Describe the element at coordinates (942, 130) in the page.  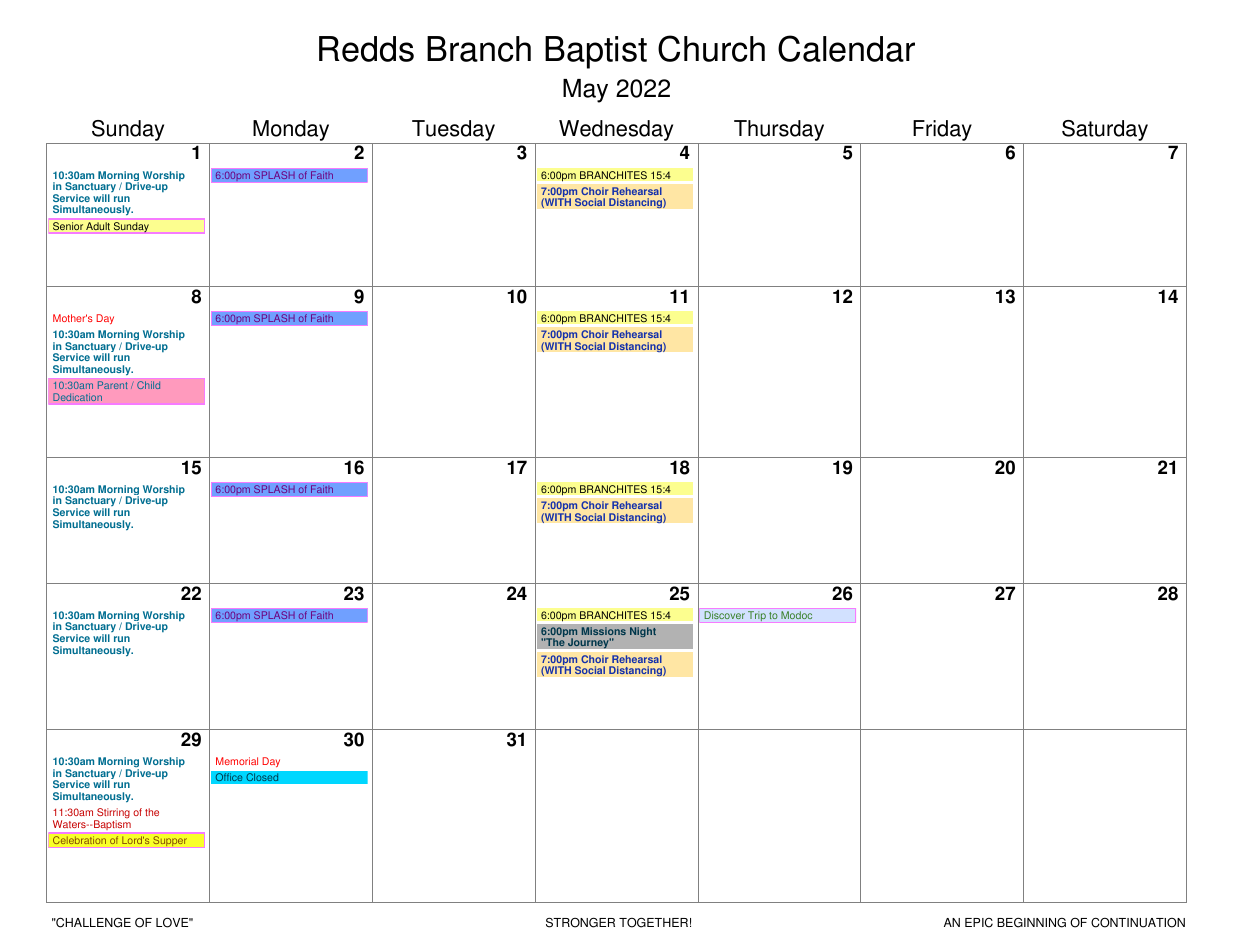
I see `Friday` at that location.
